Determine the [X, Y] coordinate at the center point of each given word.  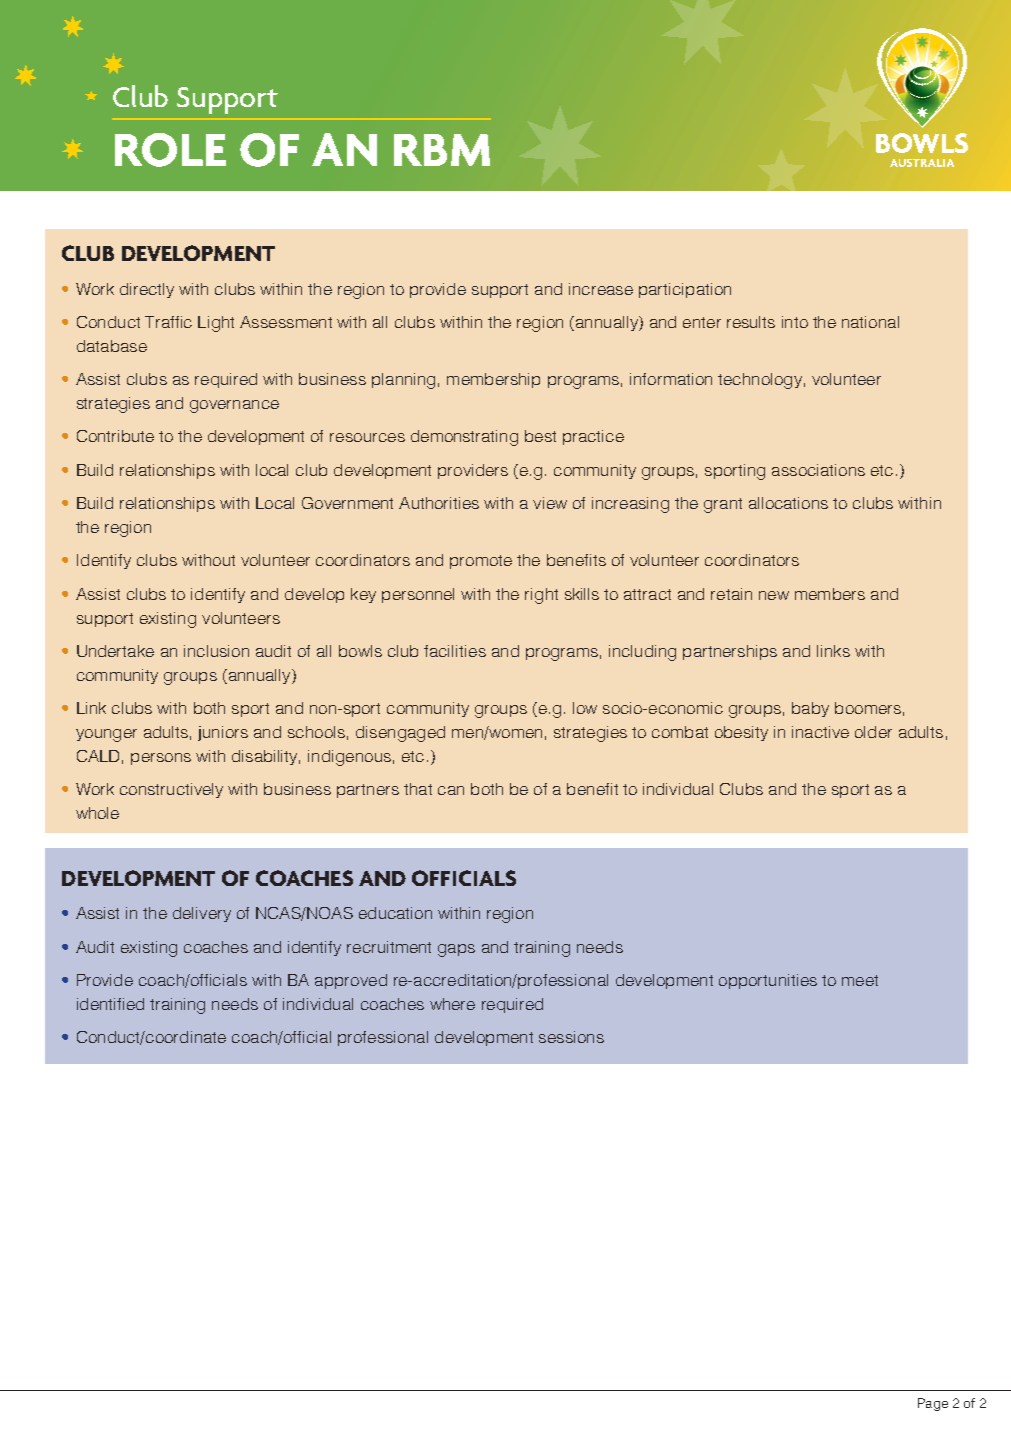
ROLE [170, 150]
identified [110, 1004]
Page [933, 1404]
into [795, 322]
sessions [571, 1037]
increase [601, 289]
